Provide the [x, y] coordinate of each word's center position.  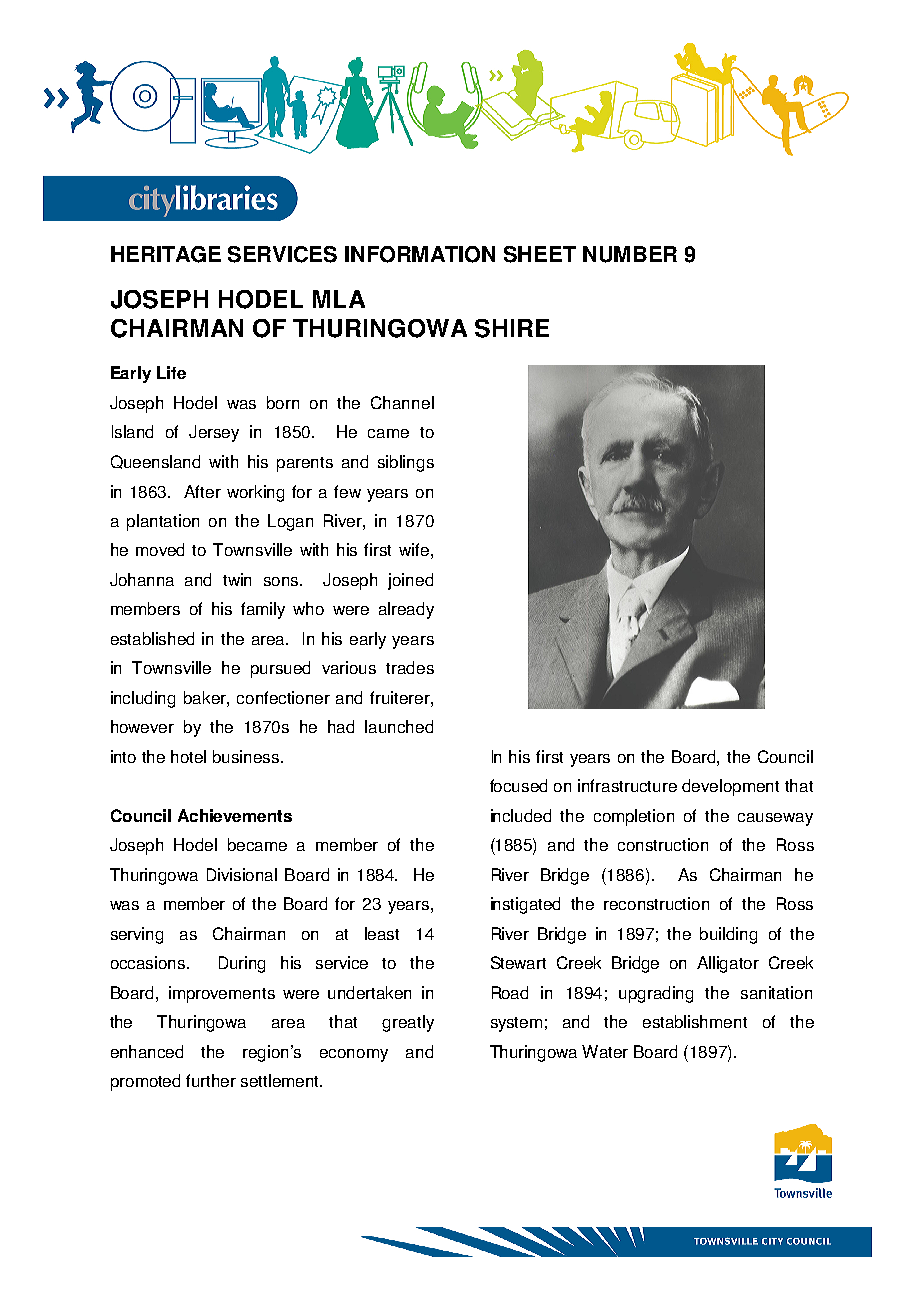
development [730, 787]
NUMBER [630, 254]
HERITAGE [166, 254]
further [211, 1080]
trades [410, 667]
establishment [695, 1021]
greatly [408, 1023]
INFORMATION [420, 254]
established [152, 638]
